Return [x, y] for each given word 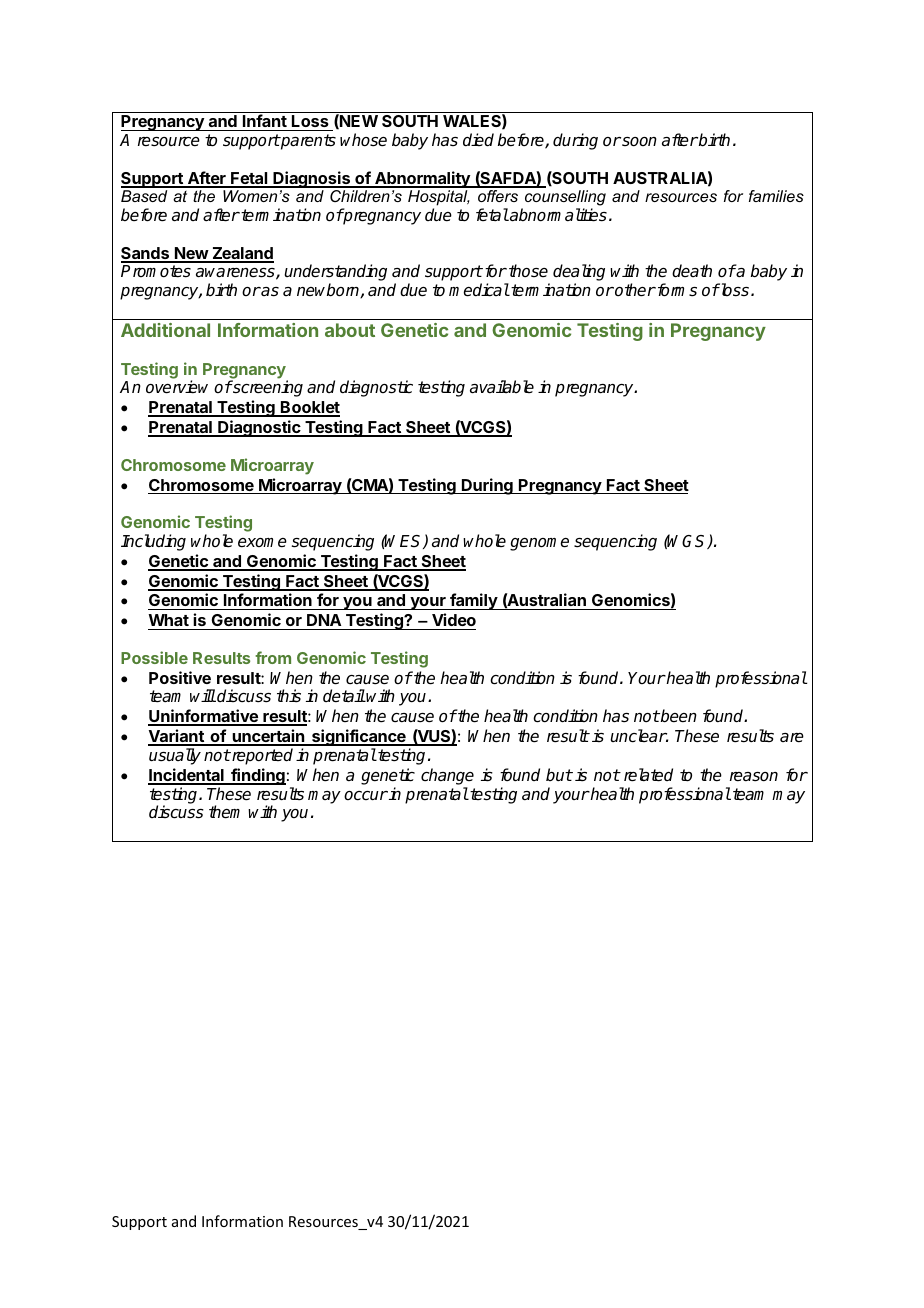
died [478, 140]
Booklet [309, 408]
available [502, 387]
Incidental [187, 776]
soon [638, 142]
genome [539, 544]
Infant [265, 122]
